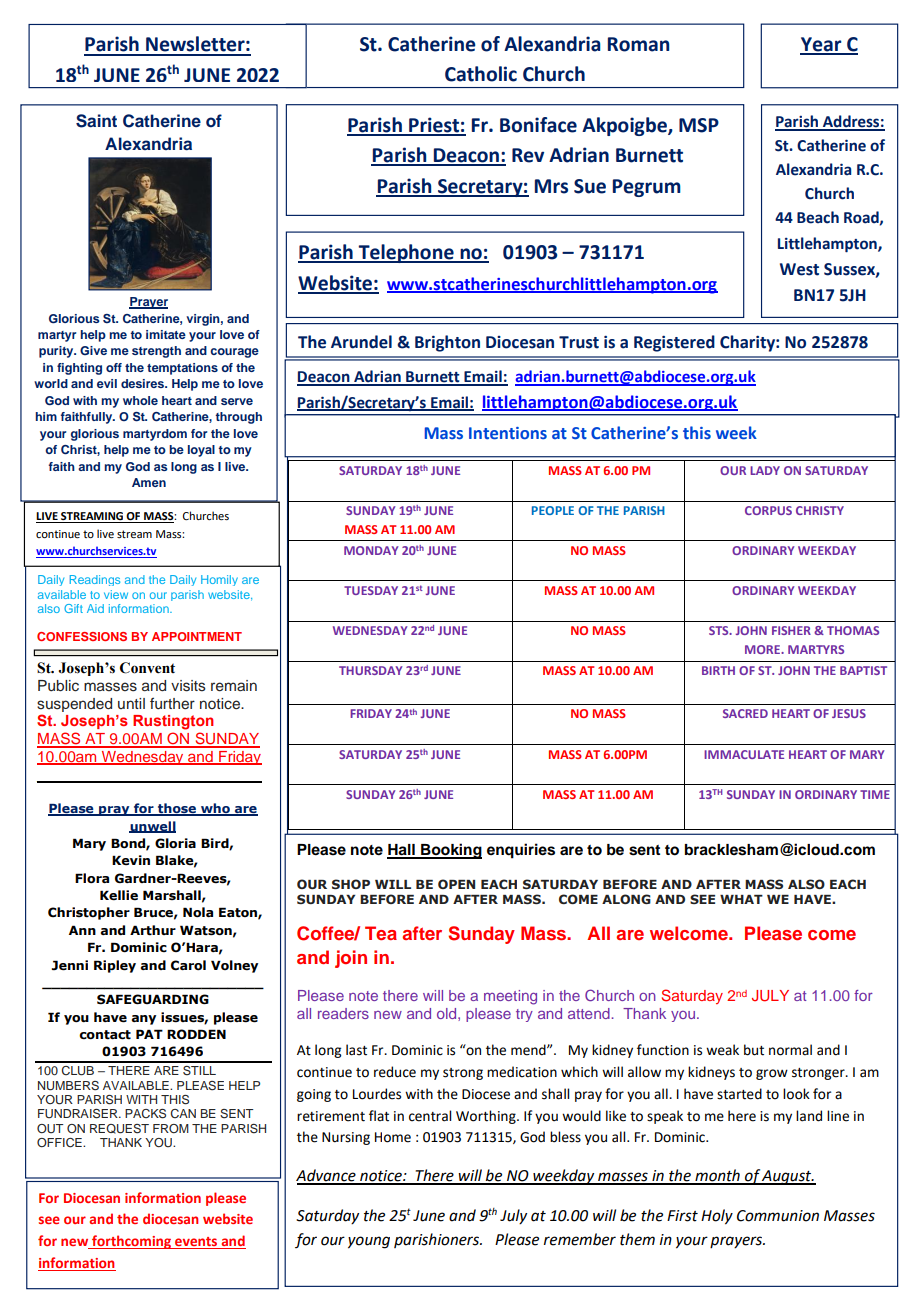  I want to click on Year, so click(822, 45).
